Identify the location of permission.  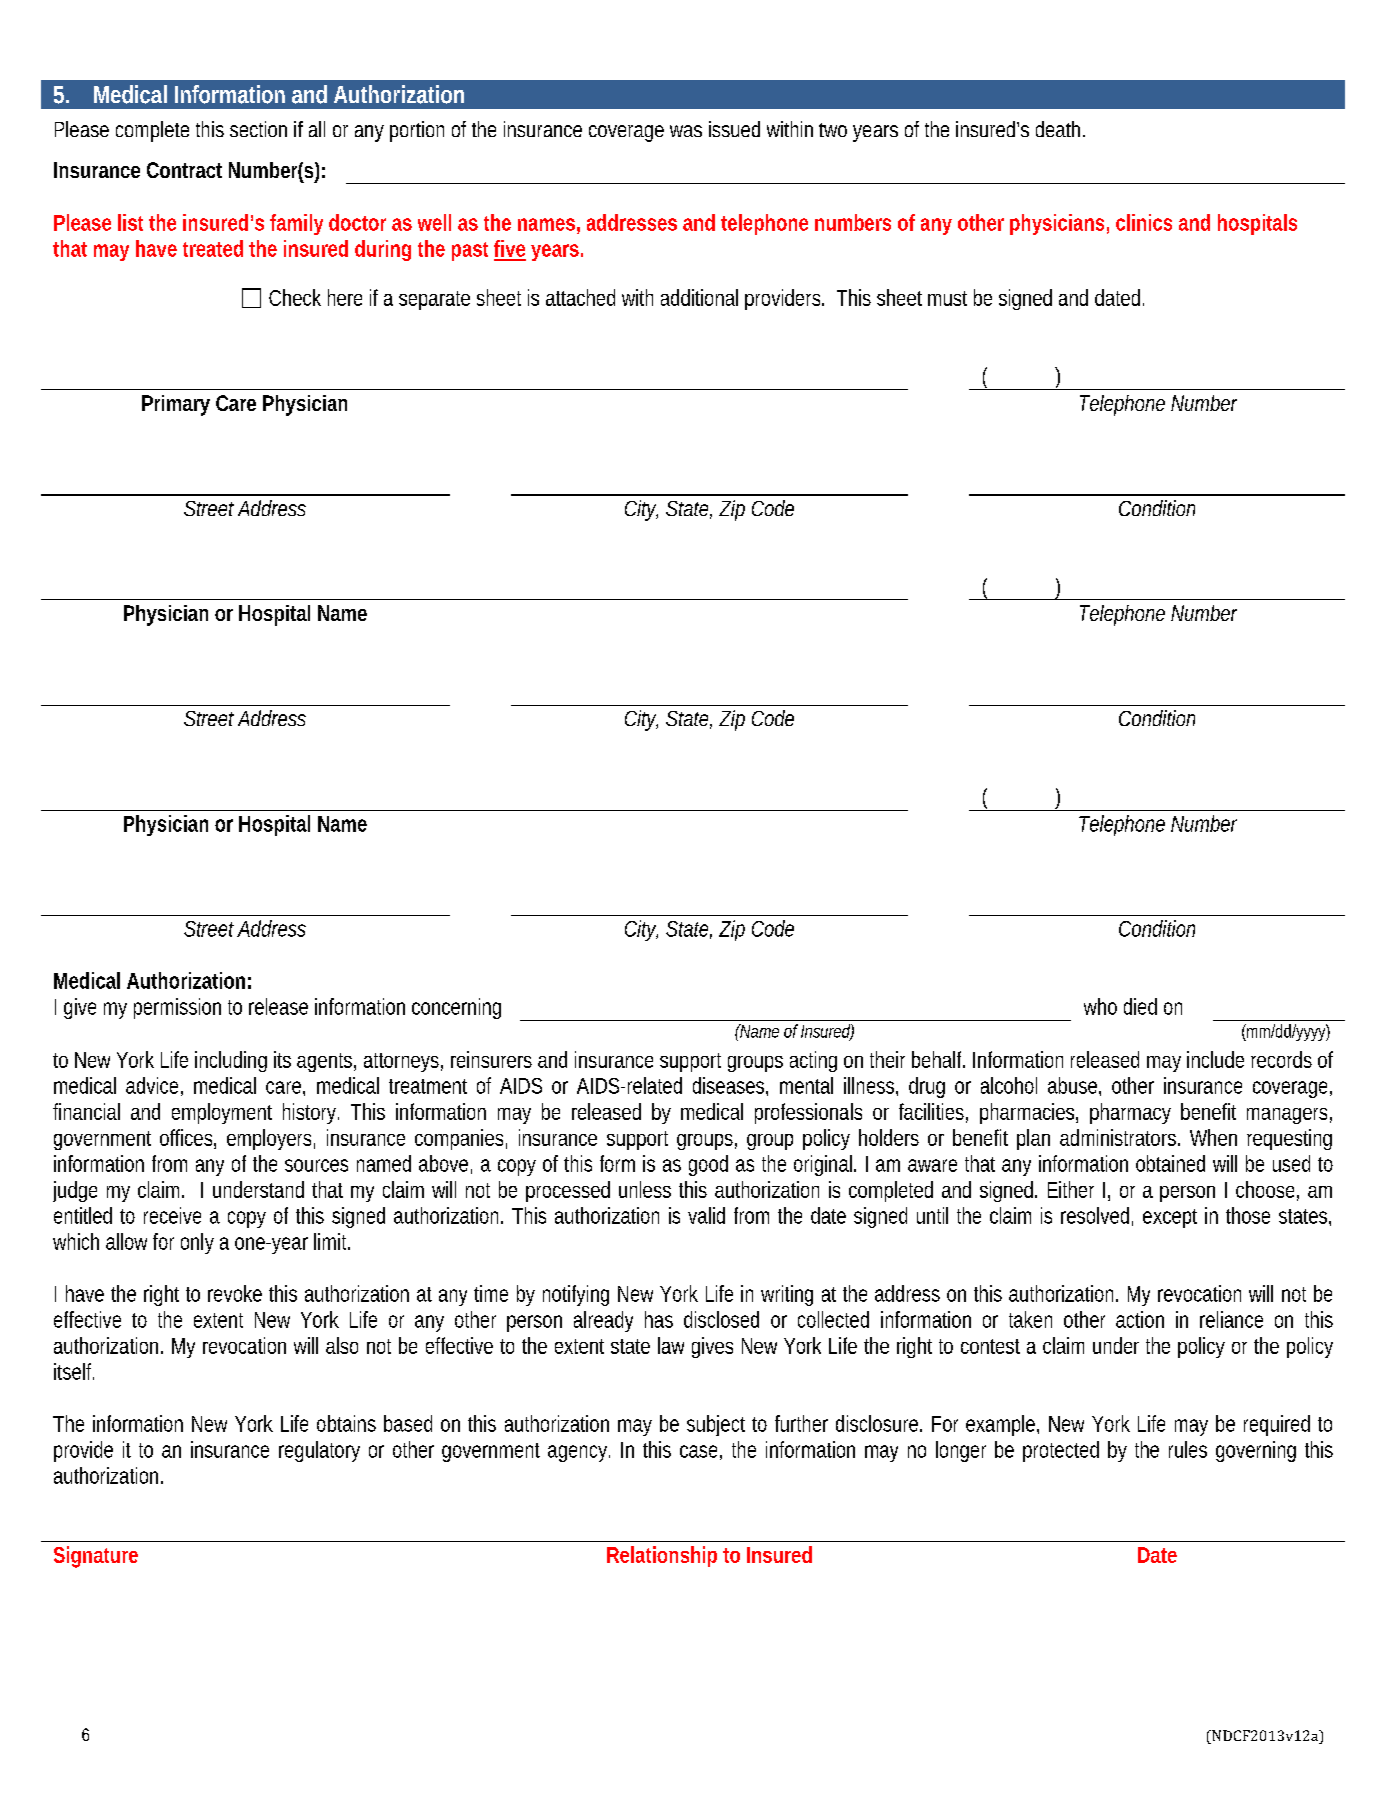
(177, 1008).
